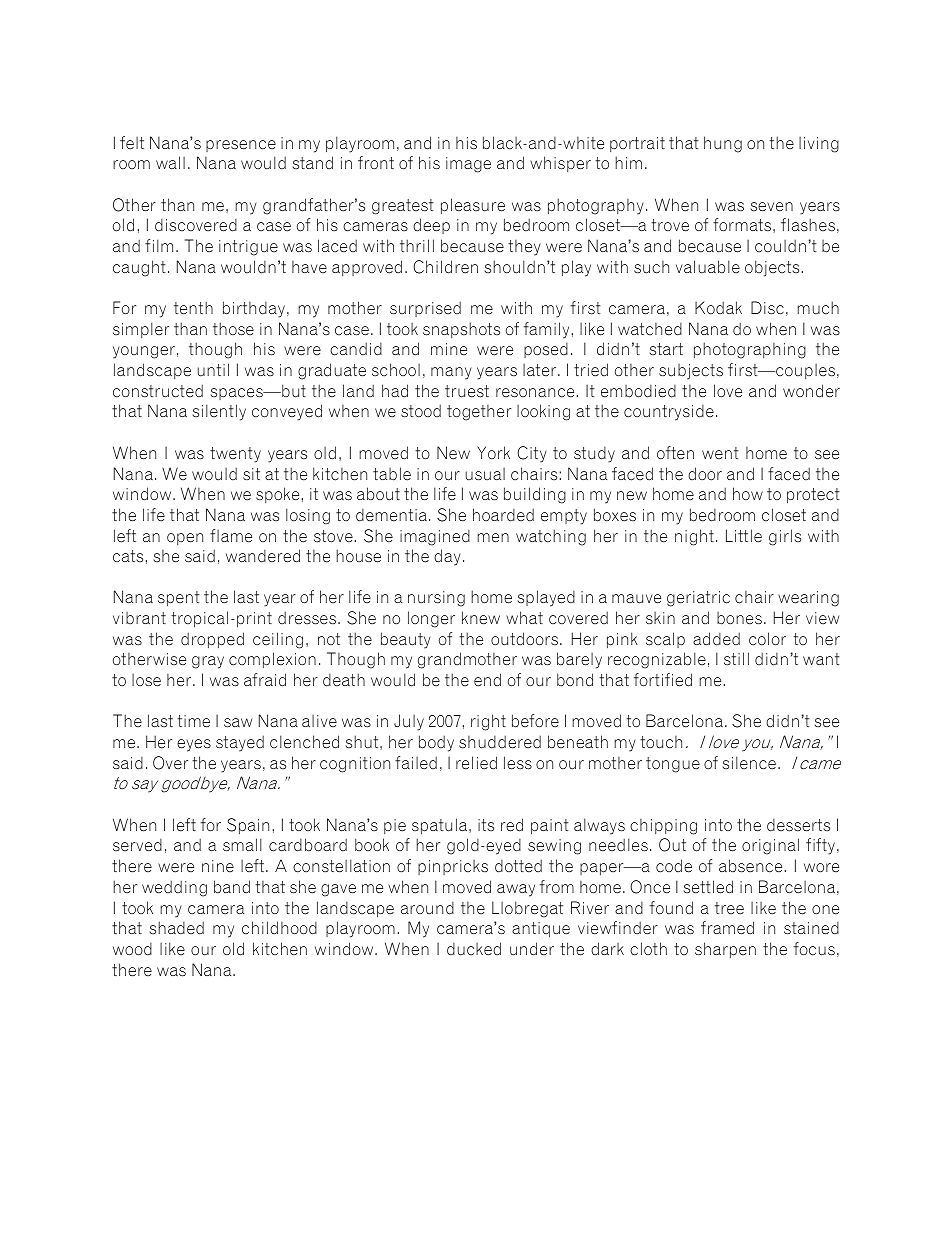 The width and height of the document is (952, 1233). I want to click on shaded, so click(177, 928).
